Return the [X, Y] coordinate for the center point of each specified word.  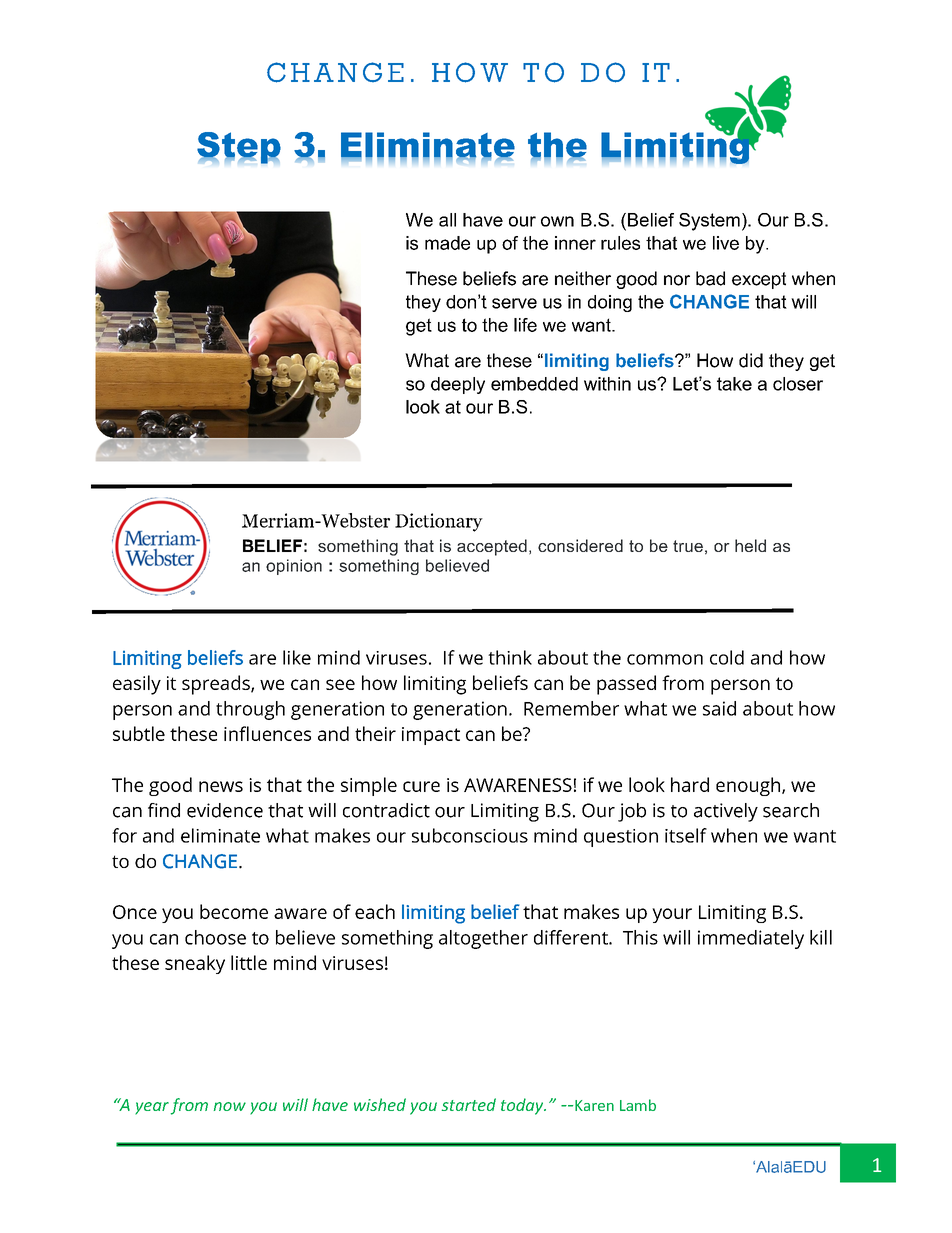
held [750, 545]
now [230, 1106]
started [469, 1104]
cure [421, 786]
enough [749, 786]
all [447, 220]
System [709, 222]
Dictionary [439, 522]
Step [239, 148]
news [221, 786]
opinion [294, 567]
